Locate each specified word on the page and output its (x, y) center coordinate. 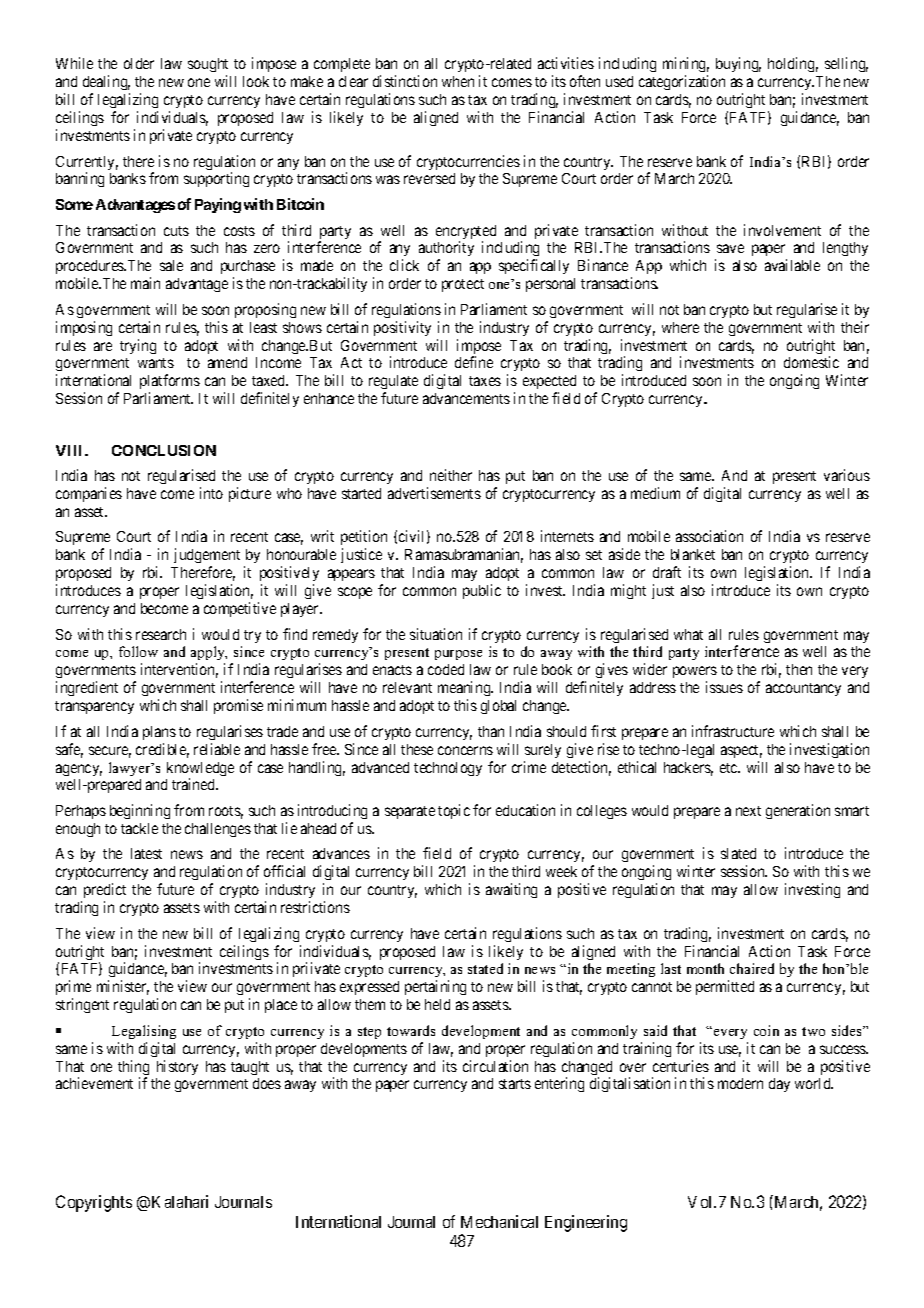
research (161, 634)
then (799, 669)
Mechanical (499, 1221)
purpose (458, 655)
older (139, 63)
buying (738, 64)
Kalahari (180, 1201)
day (779, 1085)
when (458, 81)
